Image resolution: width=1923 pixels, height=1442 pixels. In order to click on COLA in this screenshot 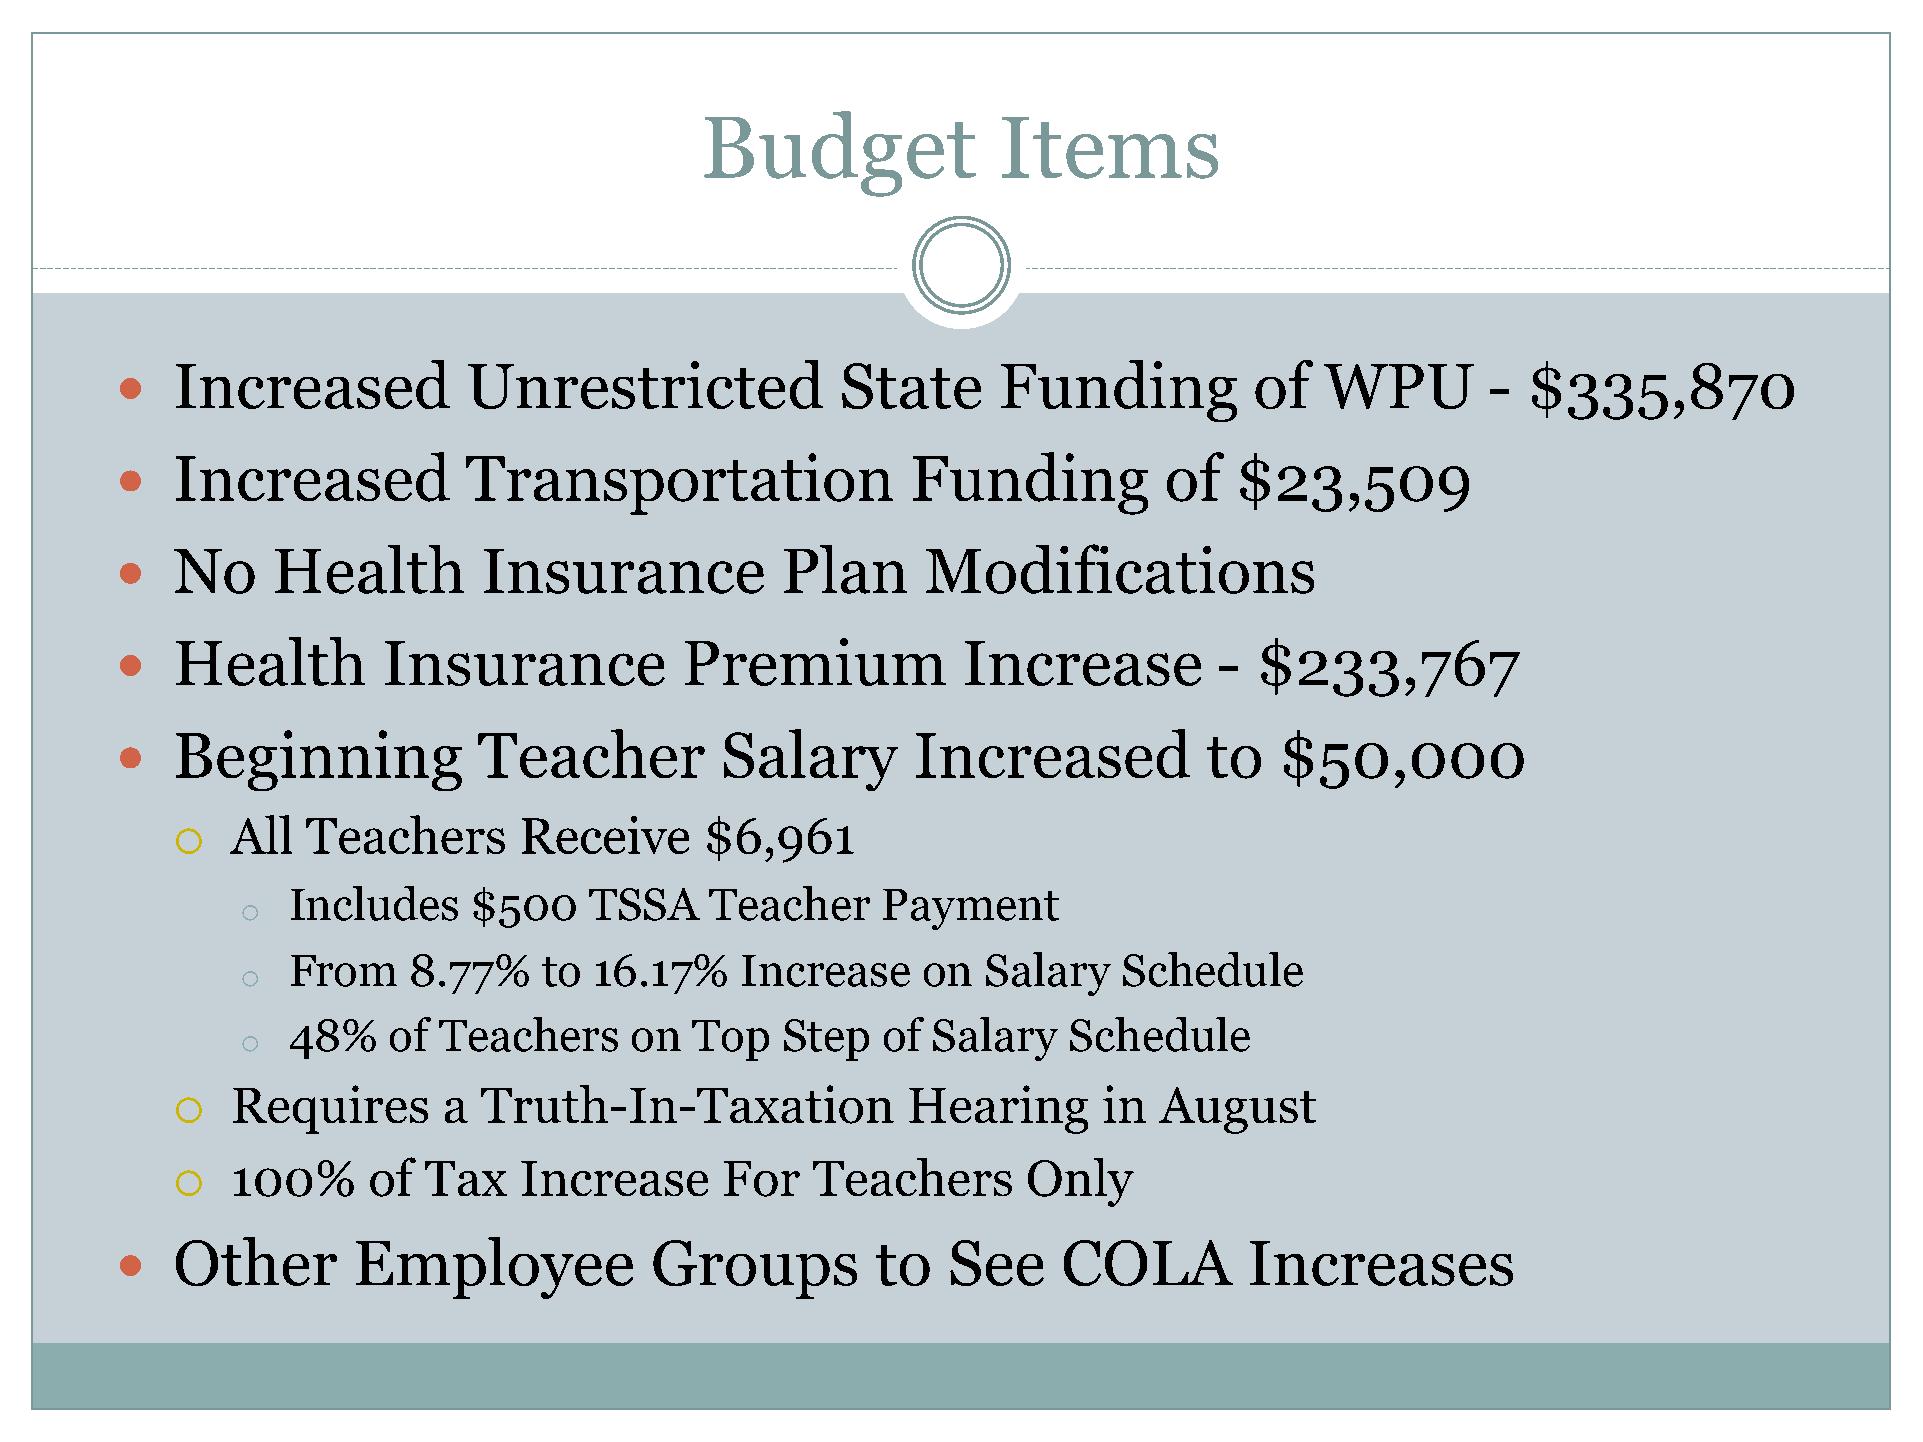, I will do `click(1148, 1263)`.
